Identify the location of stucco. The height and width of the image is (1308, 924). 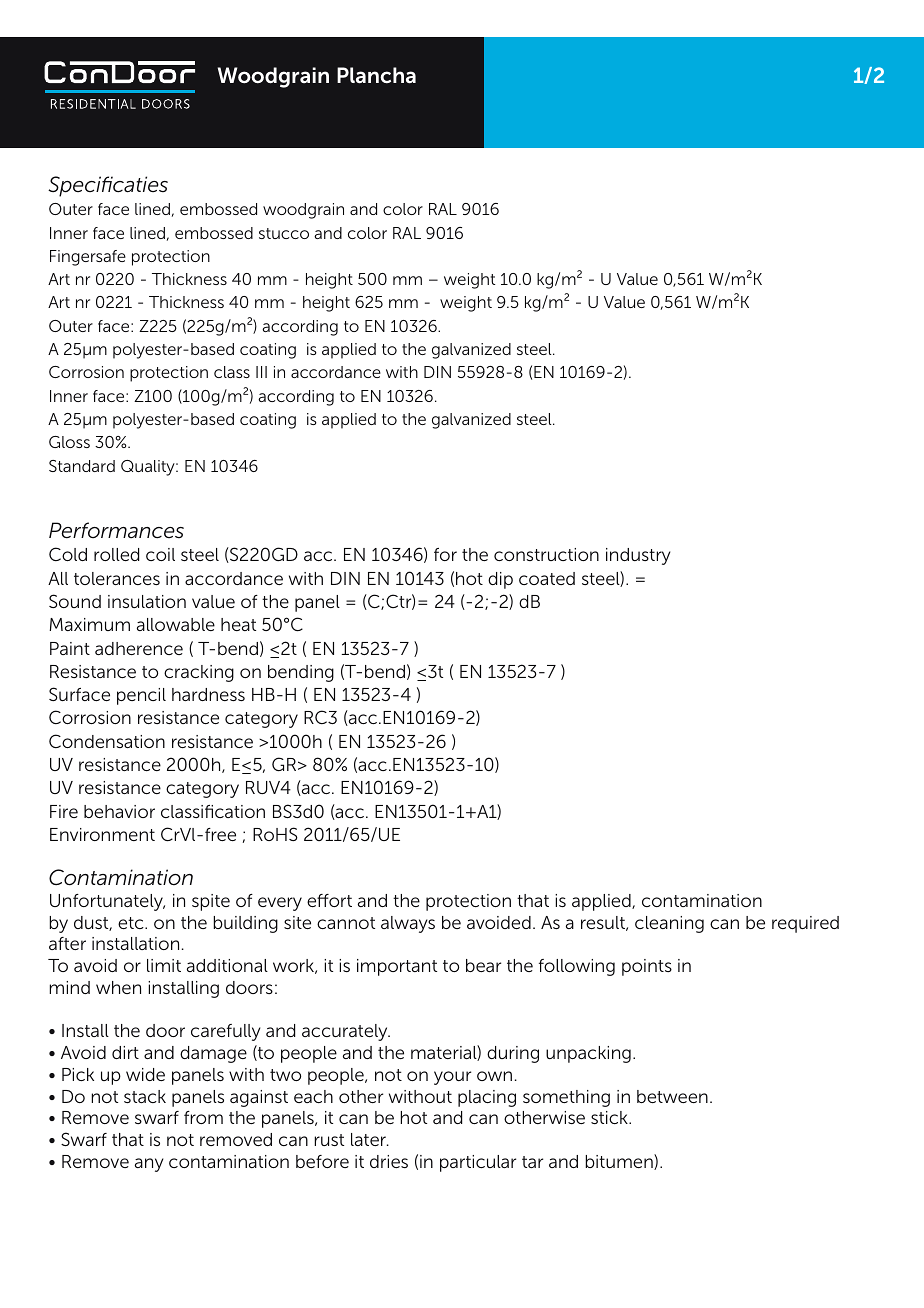
(284, 233).
